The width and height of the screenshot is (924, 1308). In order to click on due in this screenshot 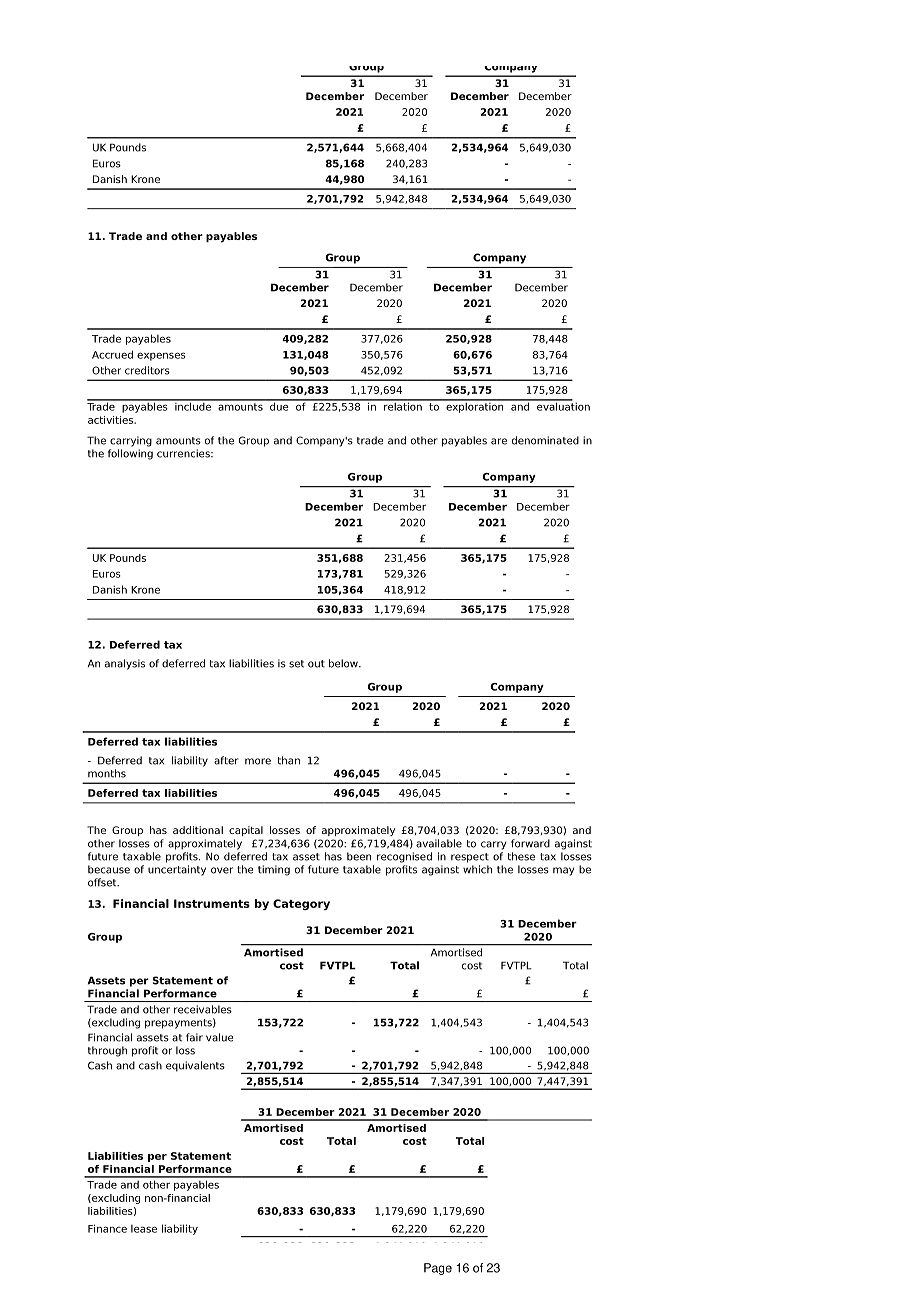, I will do `click(279, 405)`.
